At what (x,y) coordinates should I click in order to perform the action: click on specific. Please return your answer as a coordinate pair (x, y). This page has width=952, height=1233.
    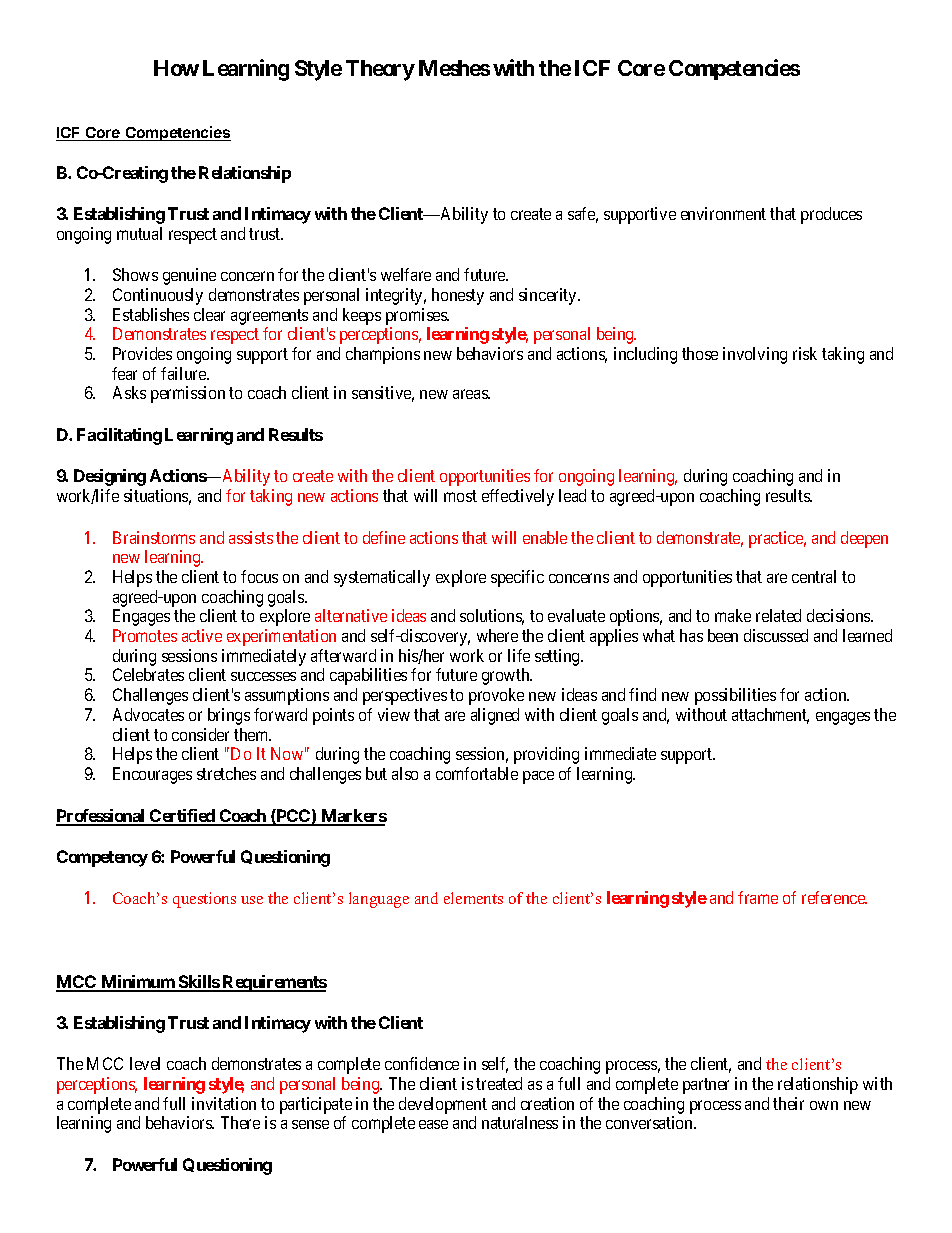
    Looking at the image, I should click on (517, 578).
